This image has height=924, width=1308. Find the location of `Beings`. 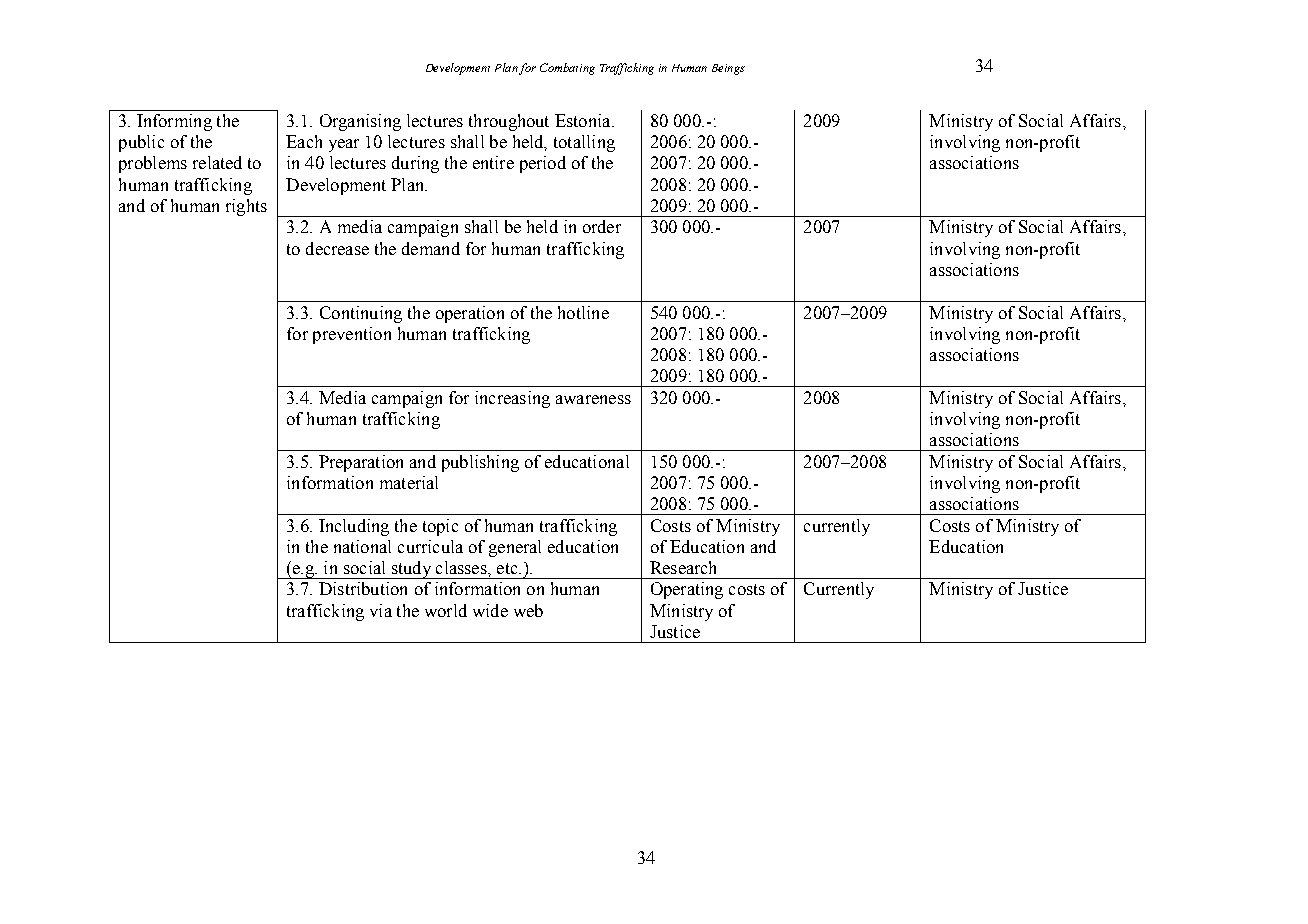

Beings is located at coordinates (728, 69).
